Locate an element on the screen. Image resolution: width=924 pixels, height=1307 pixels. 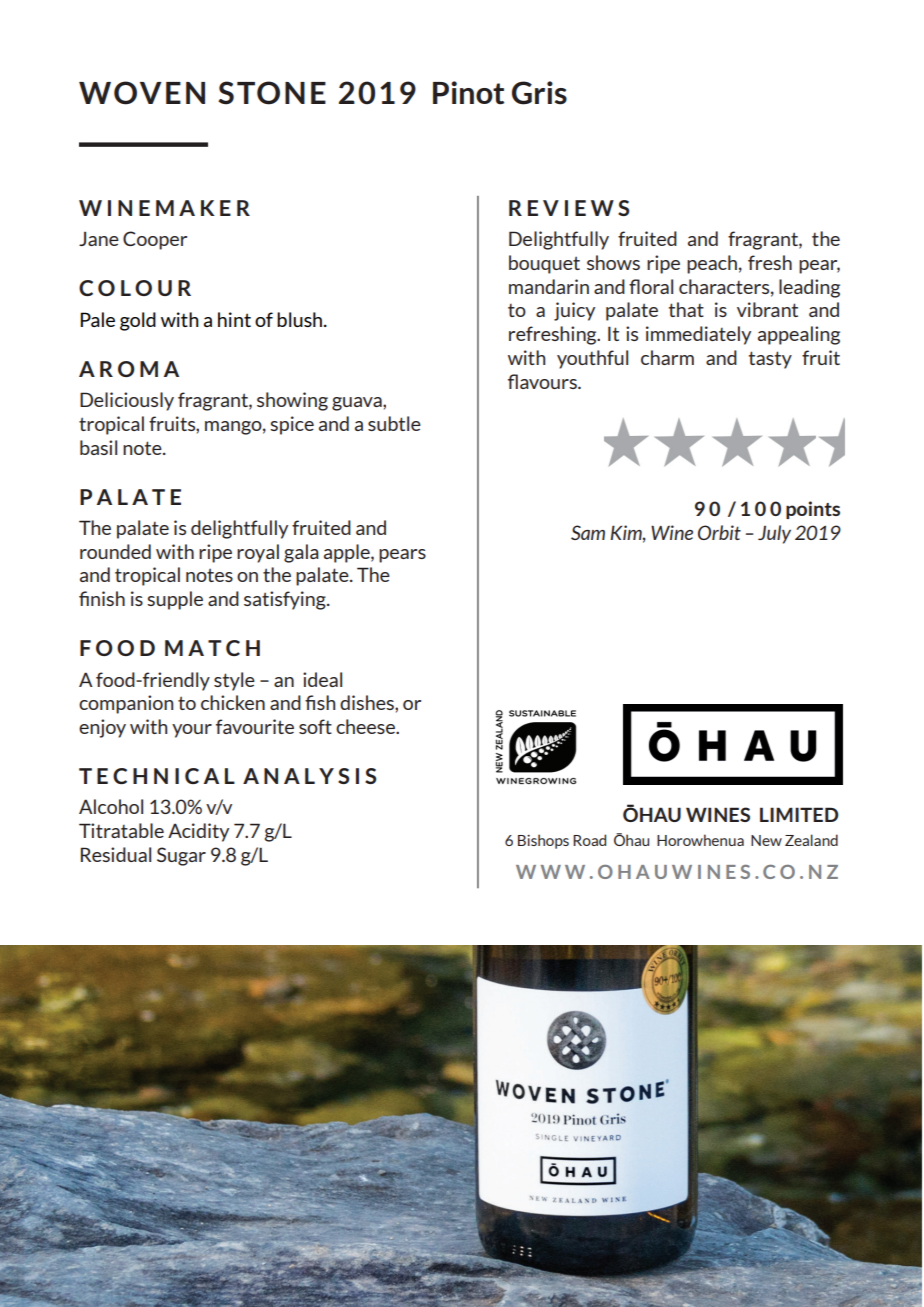
vibrant is located at coordinates (767, 309).
